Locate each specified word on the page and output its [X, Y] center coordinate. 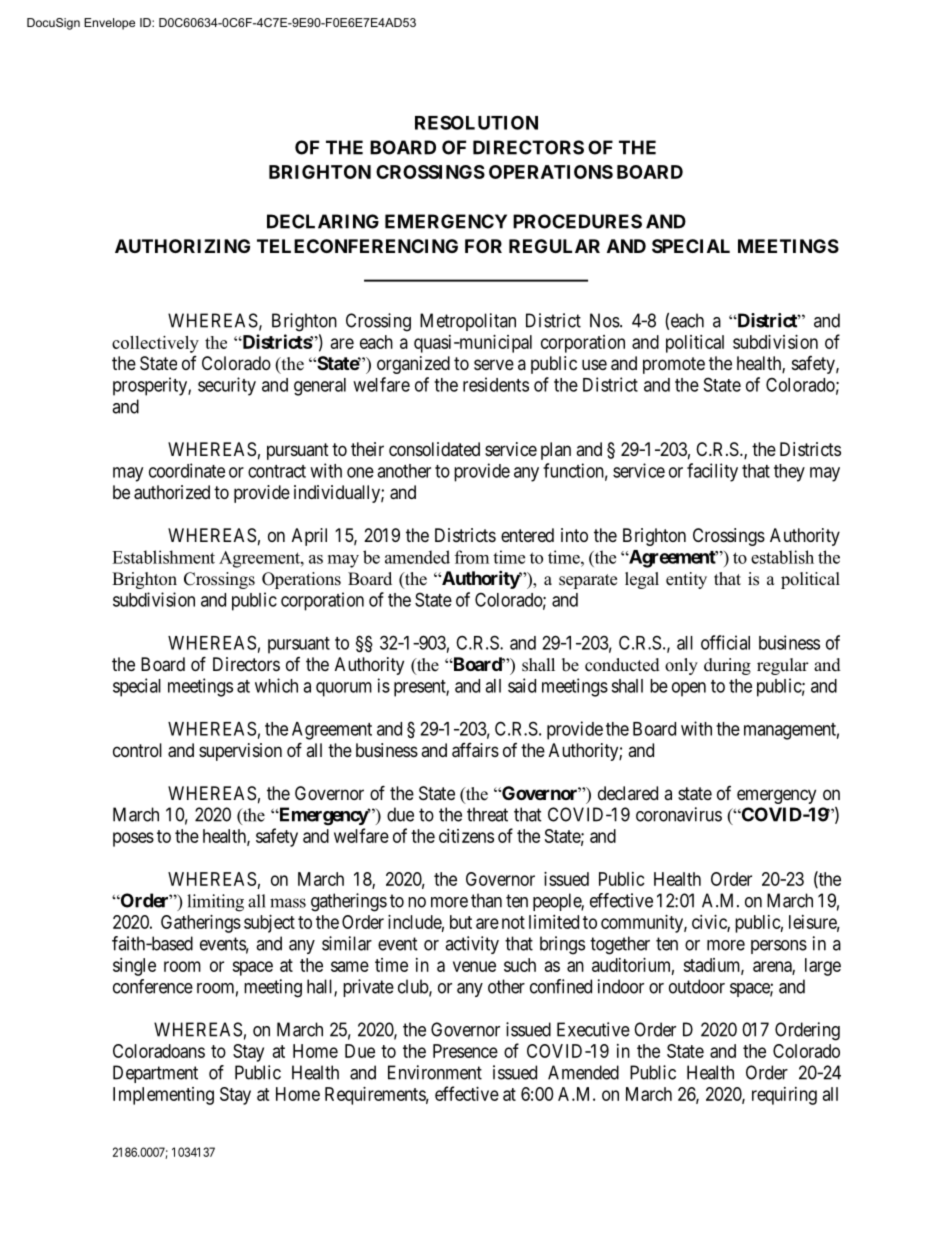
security [227, 386]
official [725, 642]
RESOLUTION [476, 122]
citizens [466, 836]
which [276, 685]
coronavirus [679, 814]
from [472, 557]
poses [133, 839]
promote [674, 365]
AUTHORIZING [182, 246]
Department [155, 1074]
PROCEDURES [577, 221]
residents [496, 384]
